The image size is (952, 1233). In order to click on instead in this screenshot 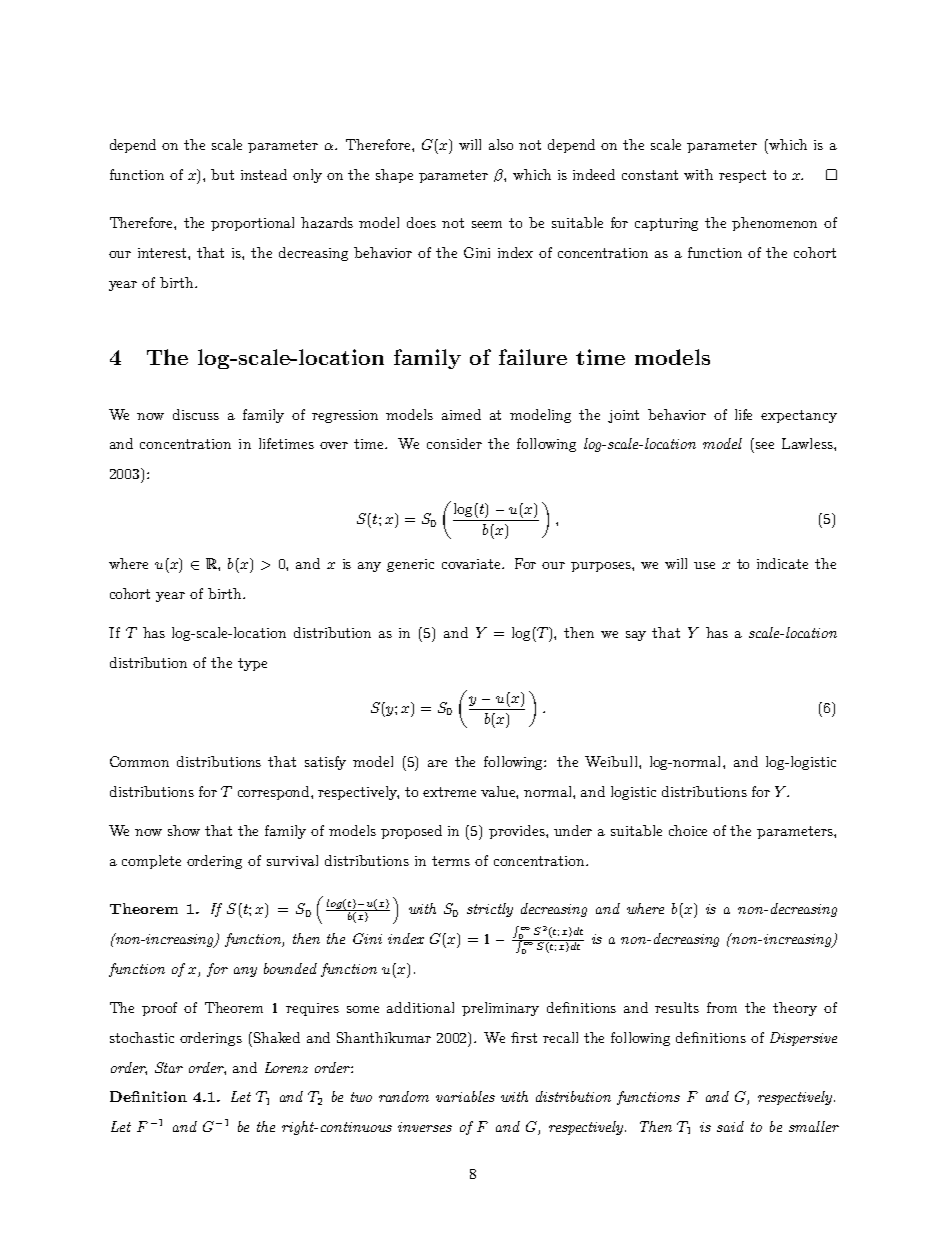, I will do `click(264, 174)`.
